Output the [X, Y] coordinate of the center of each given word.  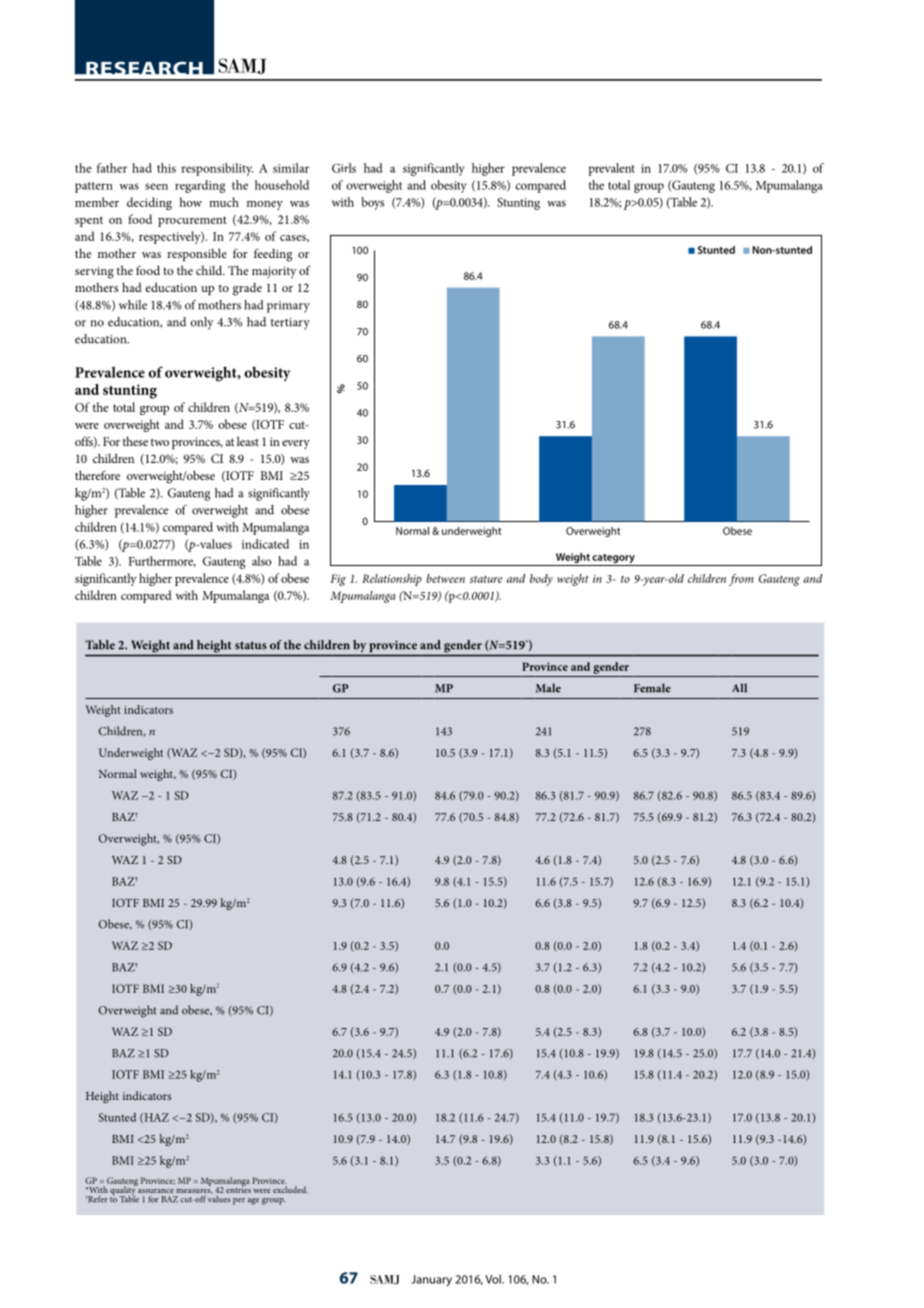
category [614, 560]
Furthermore [162, 561]
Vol [494, 1279]
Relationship [392, 580]
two [159, 442]
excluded [290, 1189]
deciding [149, 203]
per [239, 1201]
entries [238, 1189]
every [296, 444]
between [446, 578]
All [739, 688]
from [741, 580]
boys [372, 203]
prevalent [611, 169]
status [251, 645]
